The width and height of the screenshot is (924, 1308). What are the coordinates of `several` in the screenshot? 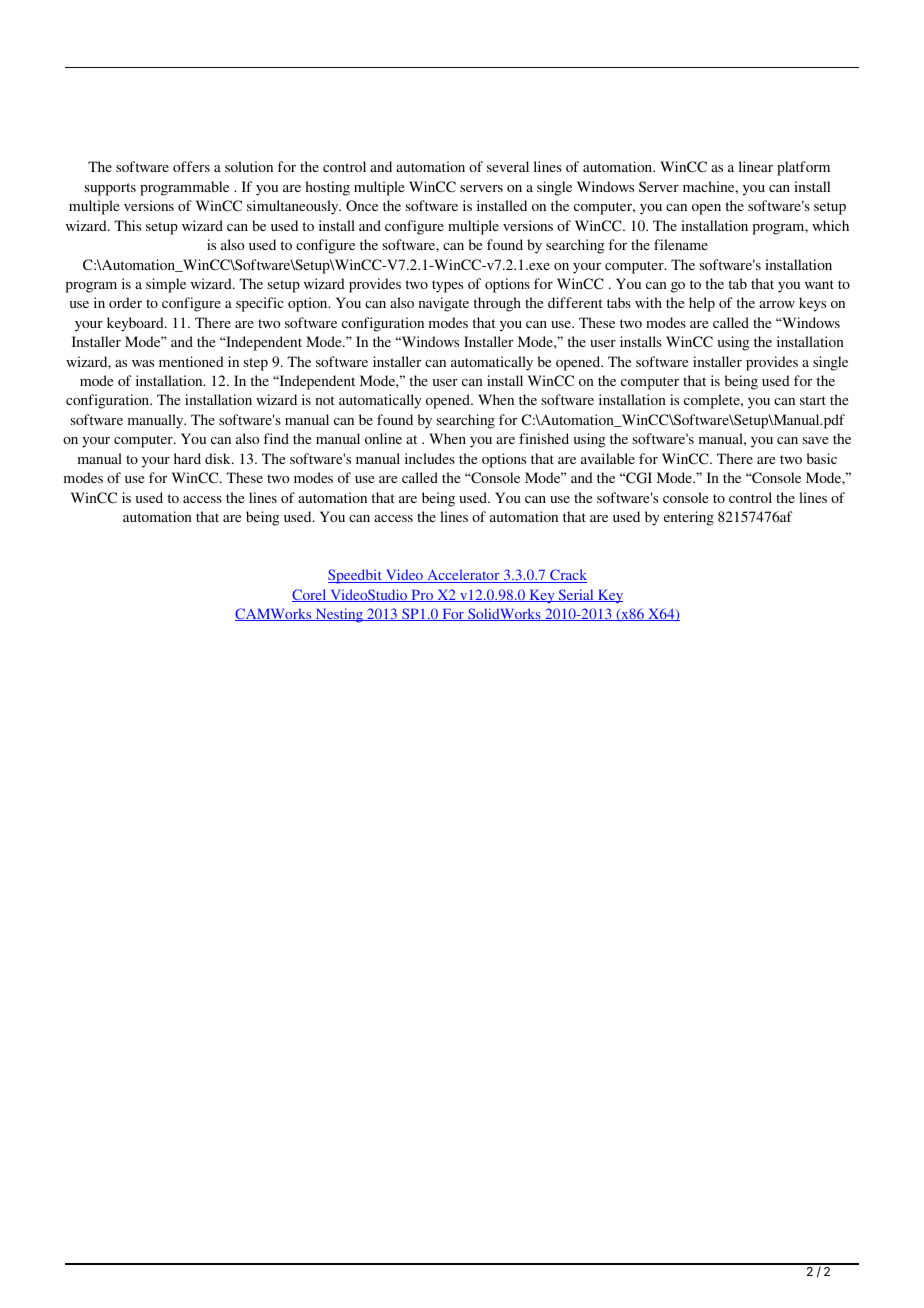 It's located at (508, 166).
